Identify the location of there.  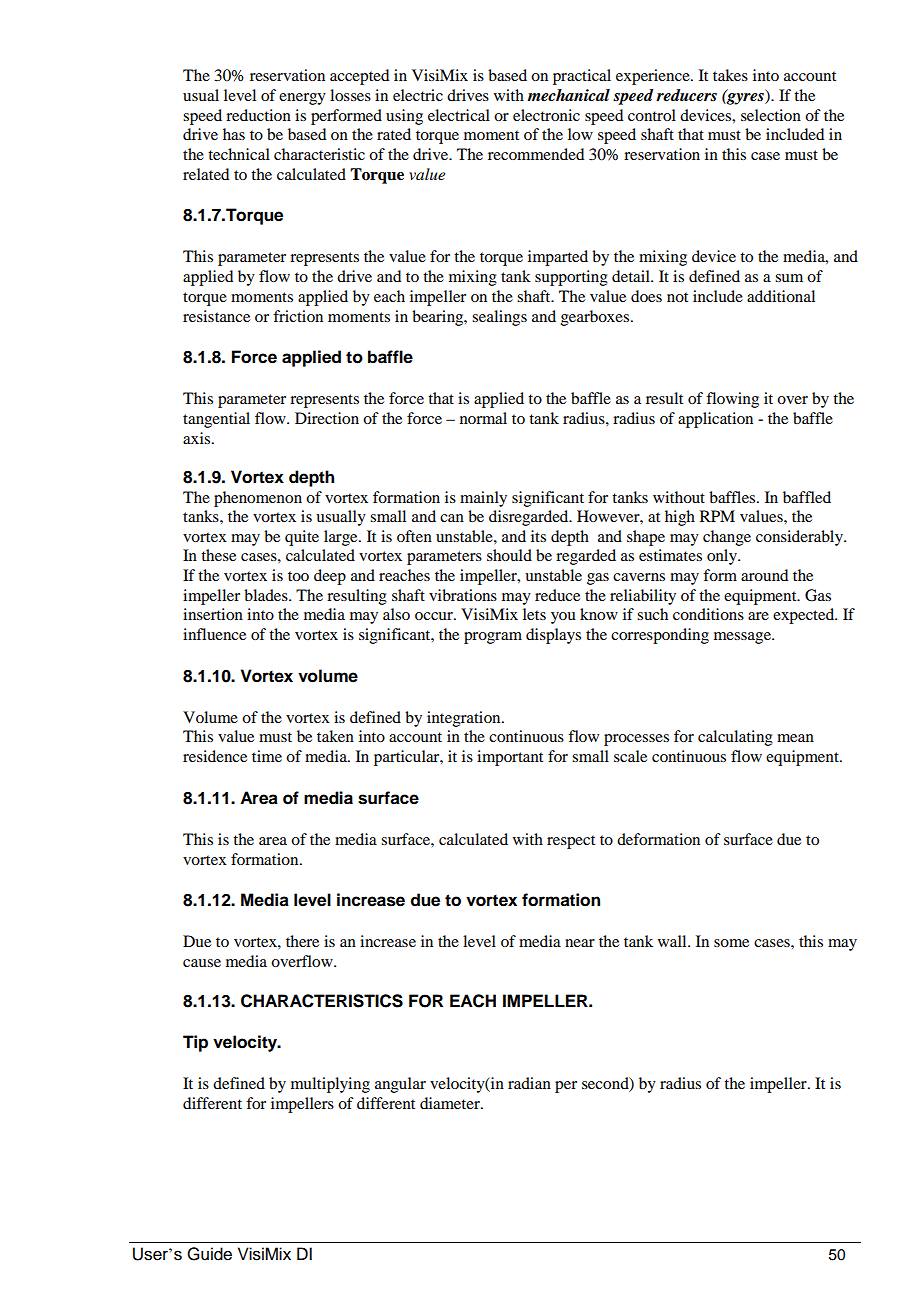
(302, 941).
